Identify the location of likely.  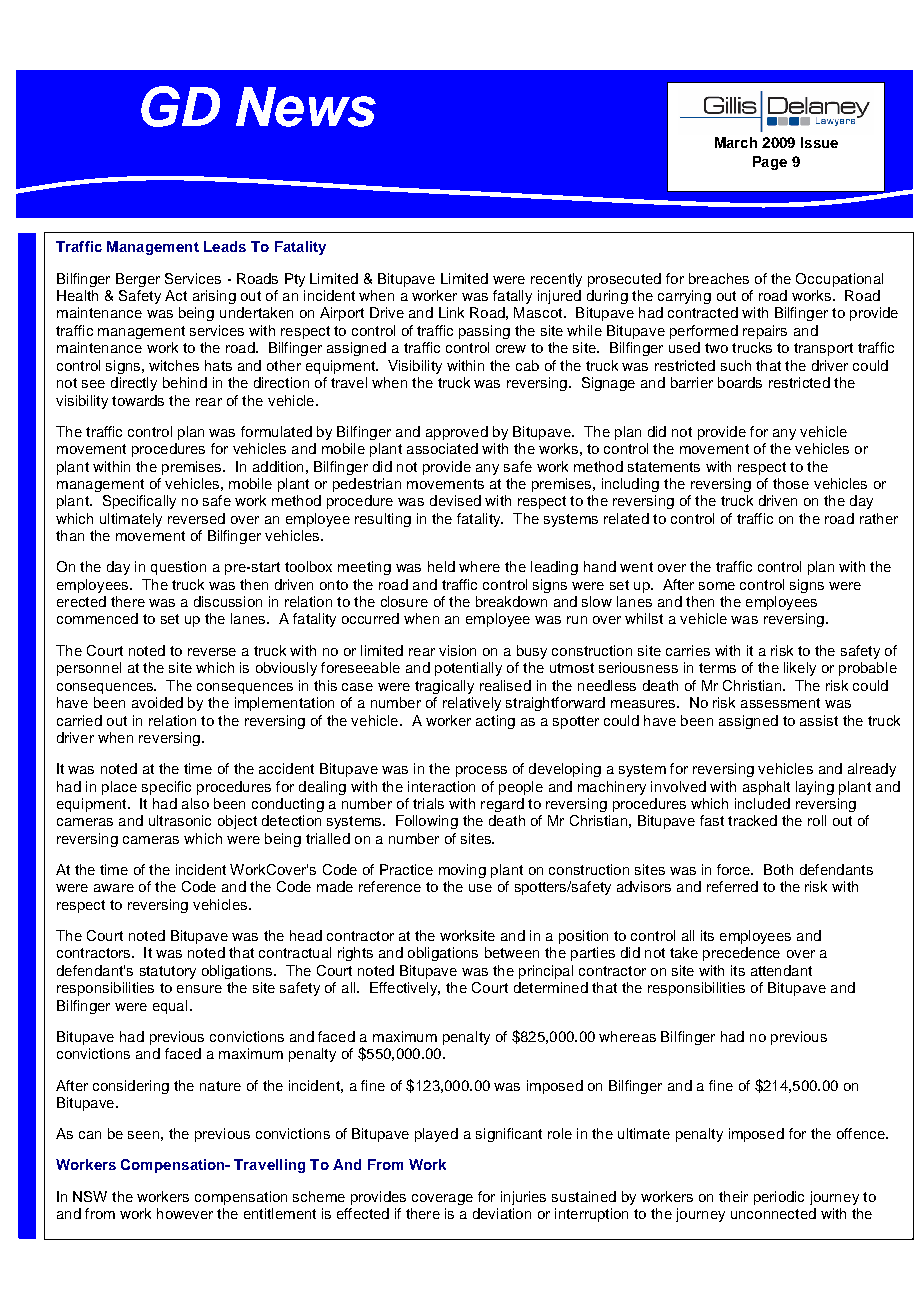
(800, 669).
